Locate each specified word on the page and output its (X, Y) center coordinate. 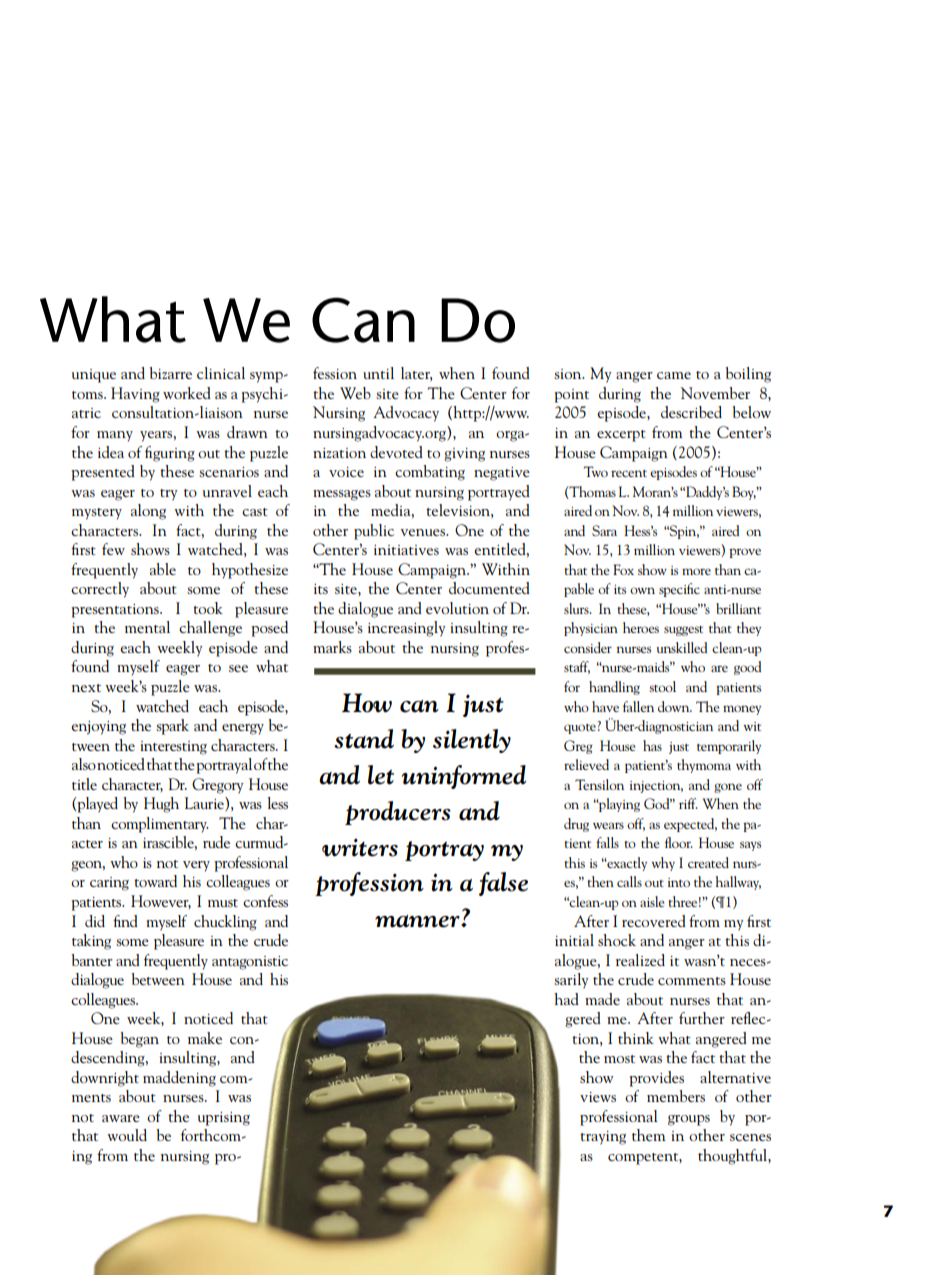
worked (187, 393)
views (598, 1097)
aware (121, 1118)
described (691, 412)
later (416, 374)
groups (689, 1120)
